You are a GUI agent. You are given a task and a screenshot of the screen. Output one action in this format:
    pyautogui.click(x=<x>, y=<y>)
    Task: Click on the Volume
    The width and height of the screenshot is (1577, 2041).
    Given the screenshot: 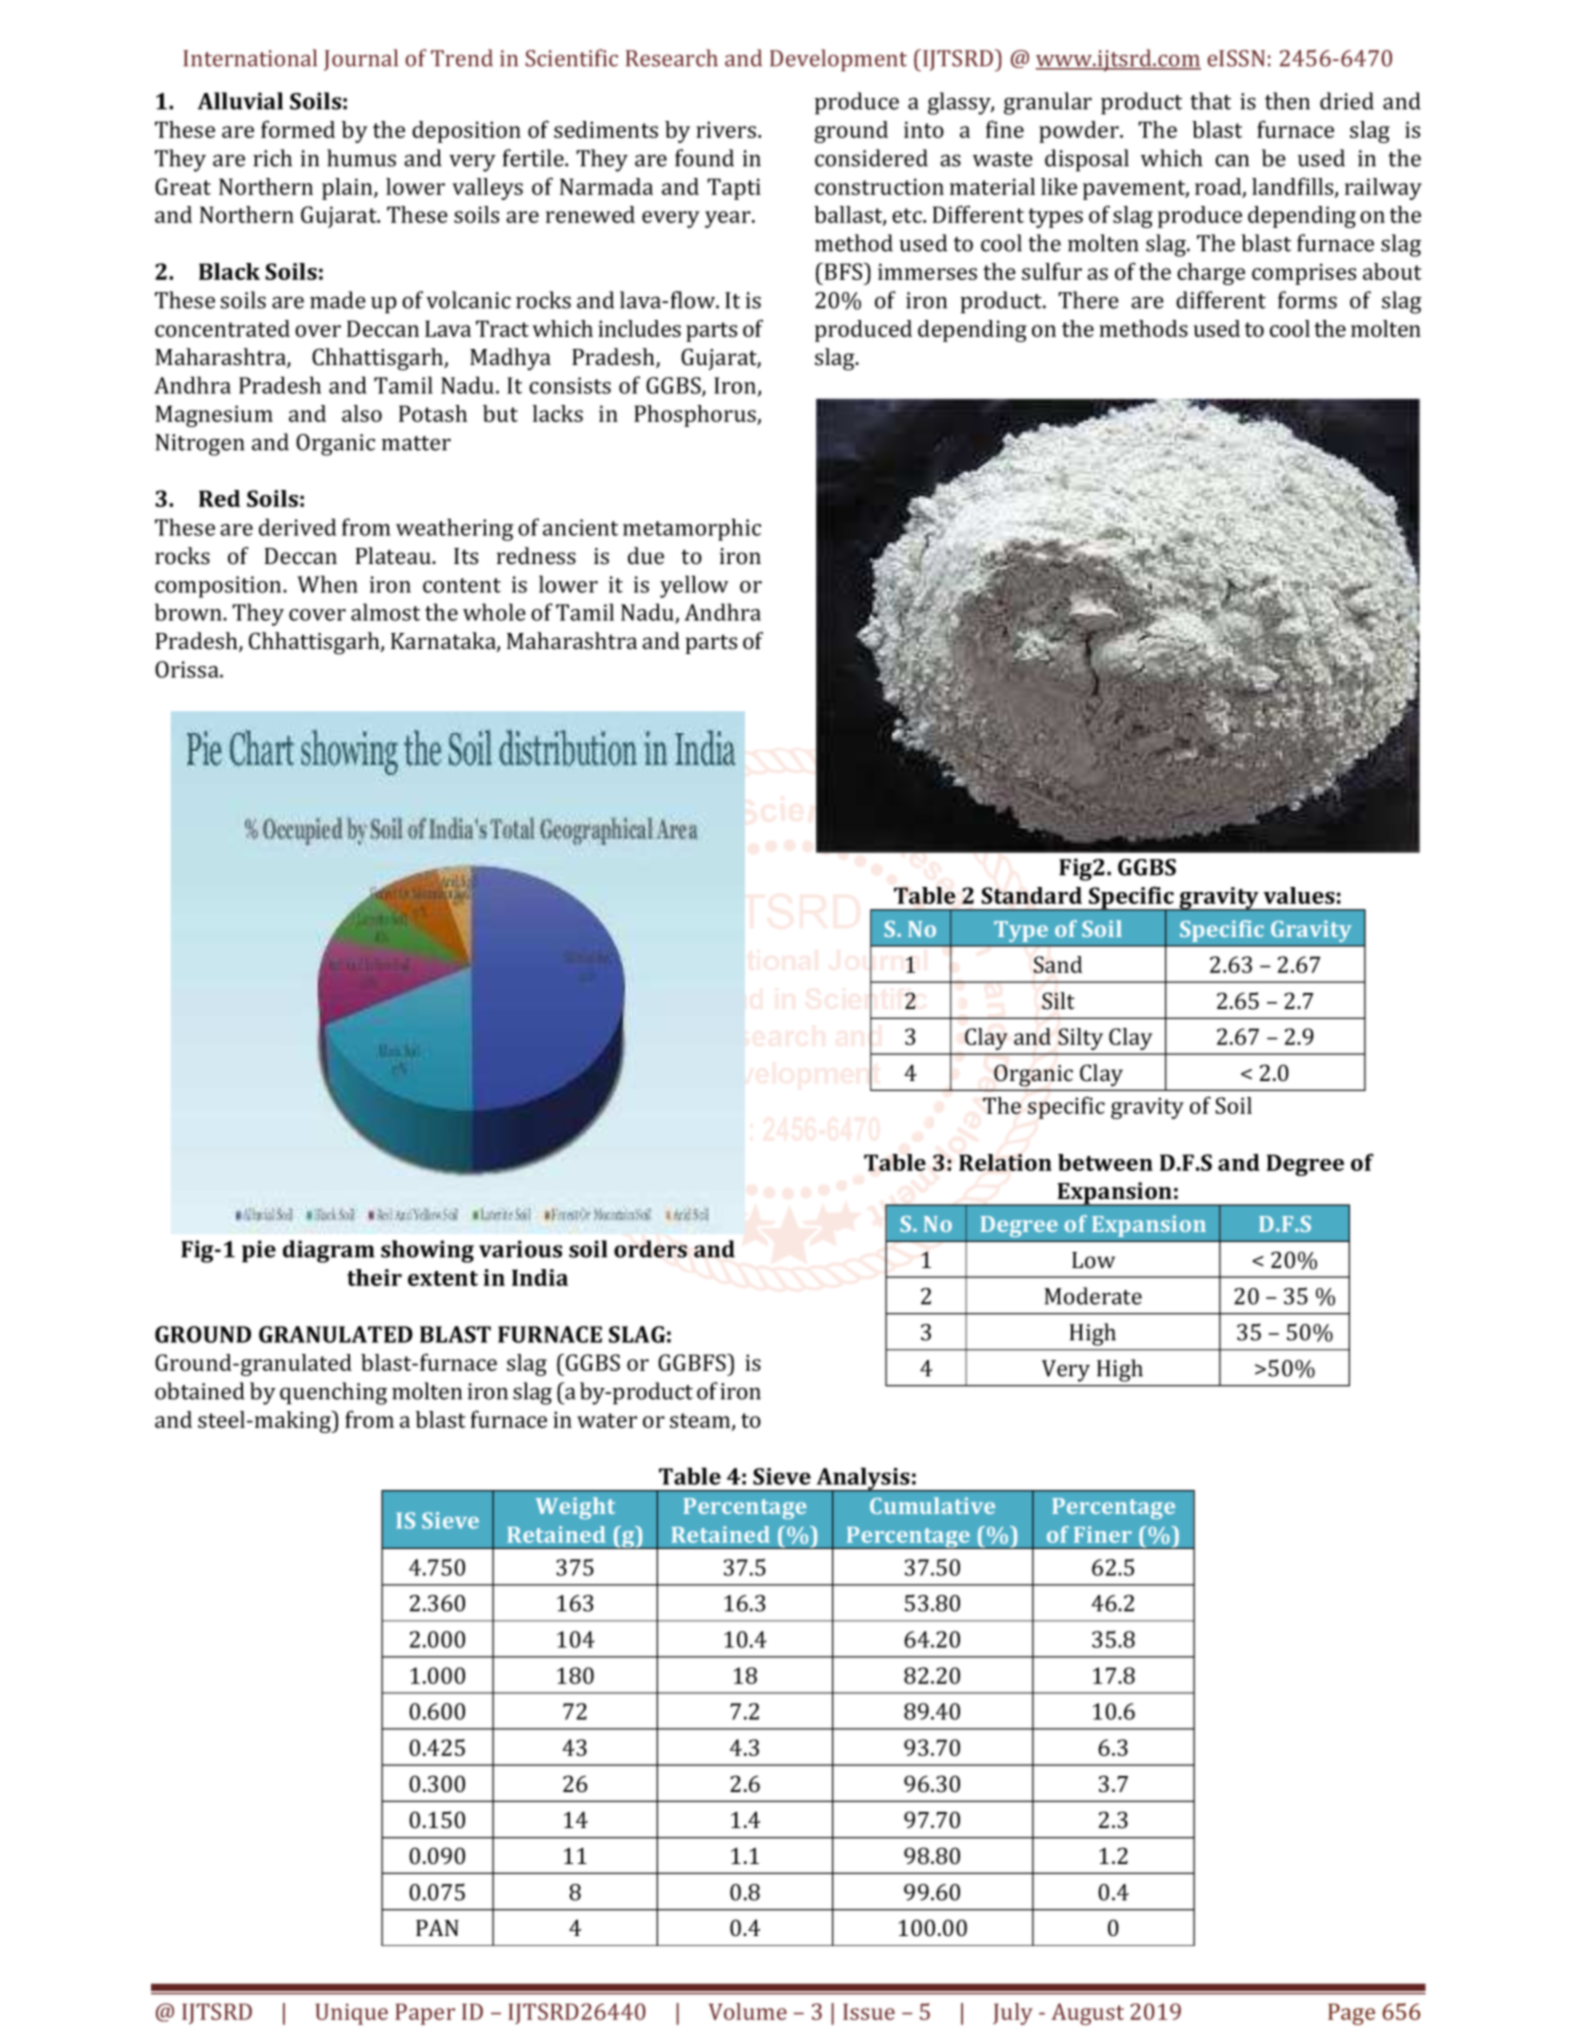 What is the action you would take?
    pyautogui.click(x=748, y=2011)
